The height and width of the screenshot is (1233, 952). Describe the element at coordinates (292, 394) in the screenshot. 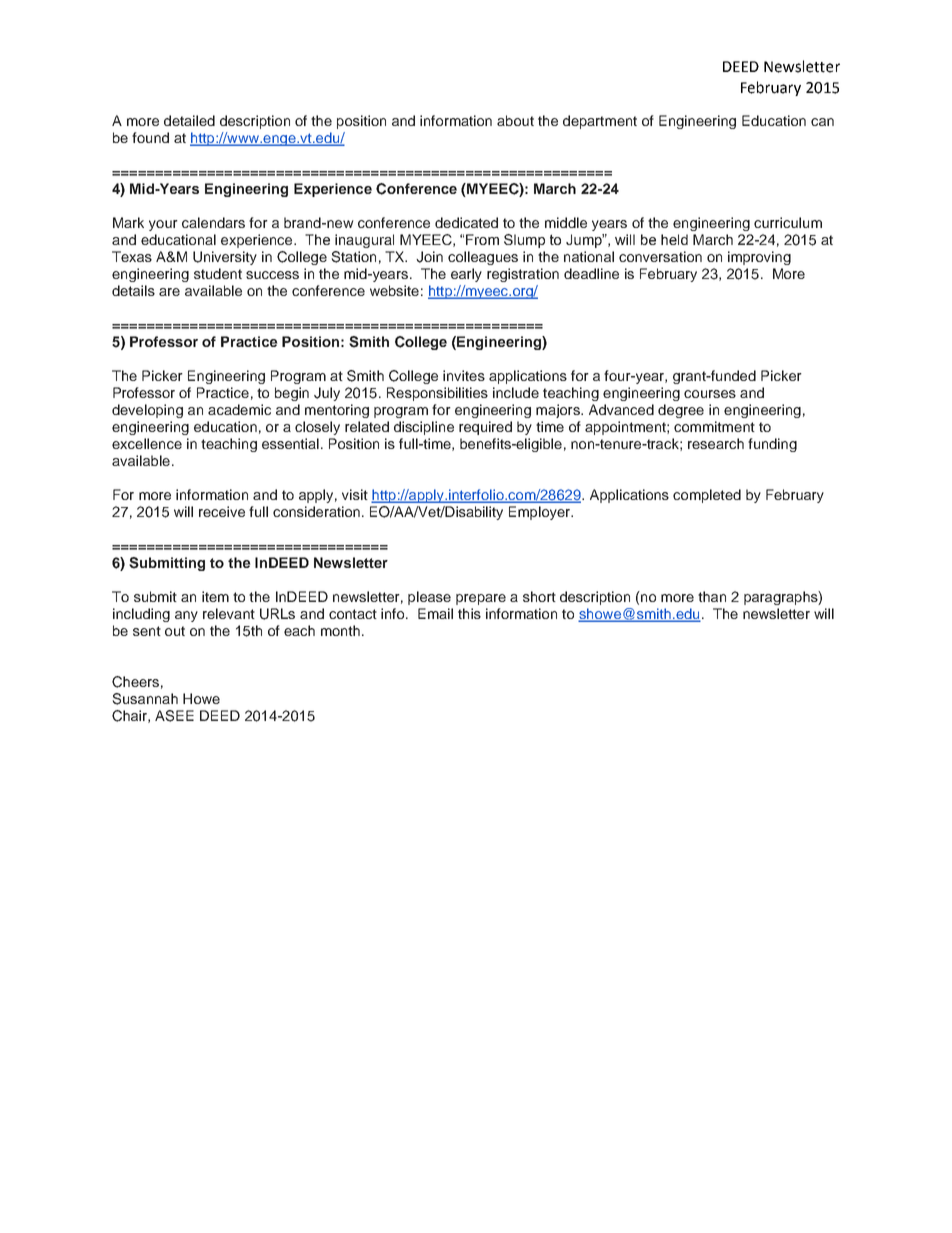

I see `begin` at that location.
